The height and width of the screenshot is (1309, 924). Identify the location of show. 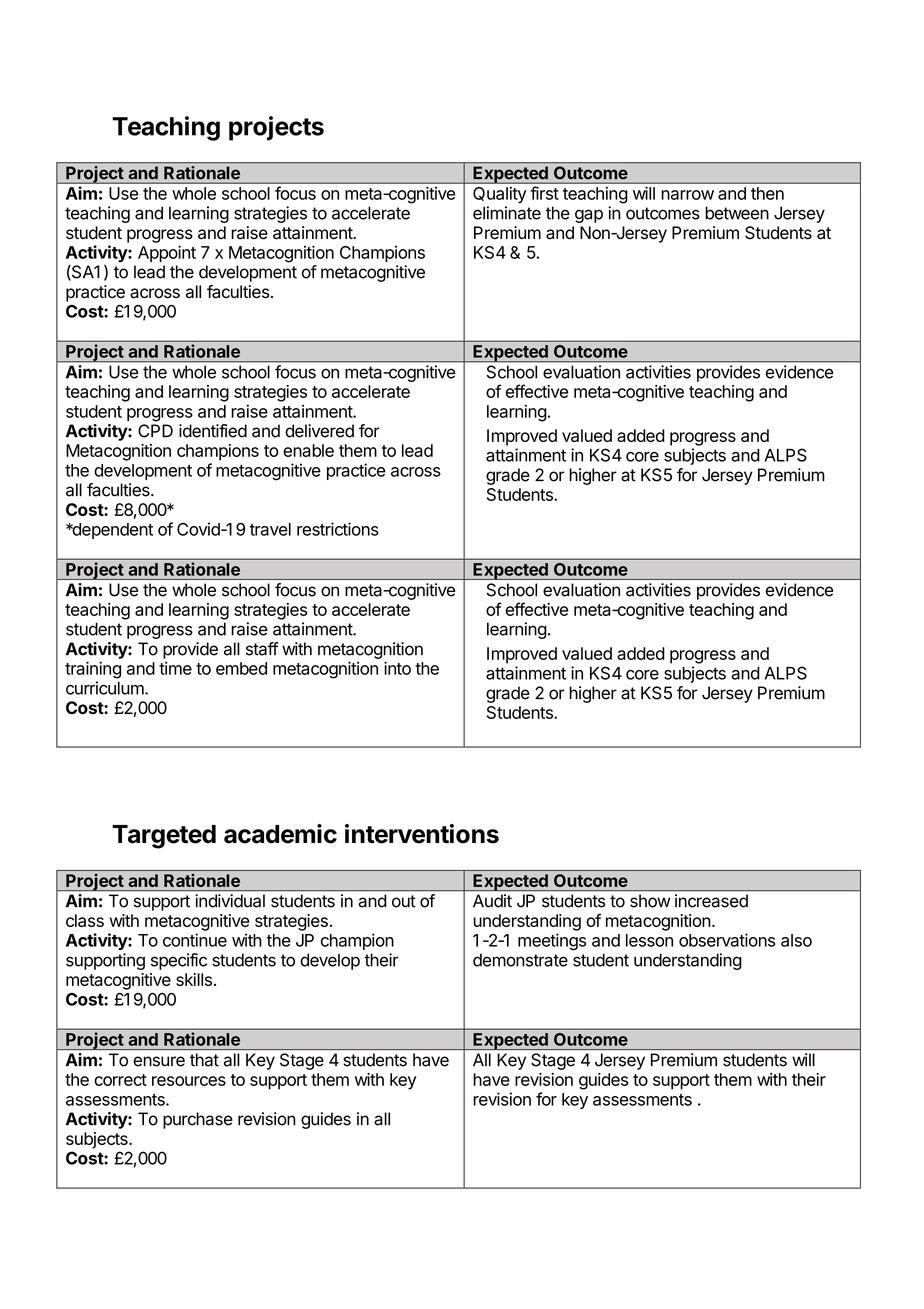
(650, 901).
